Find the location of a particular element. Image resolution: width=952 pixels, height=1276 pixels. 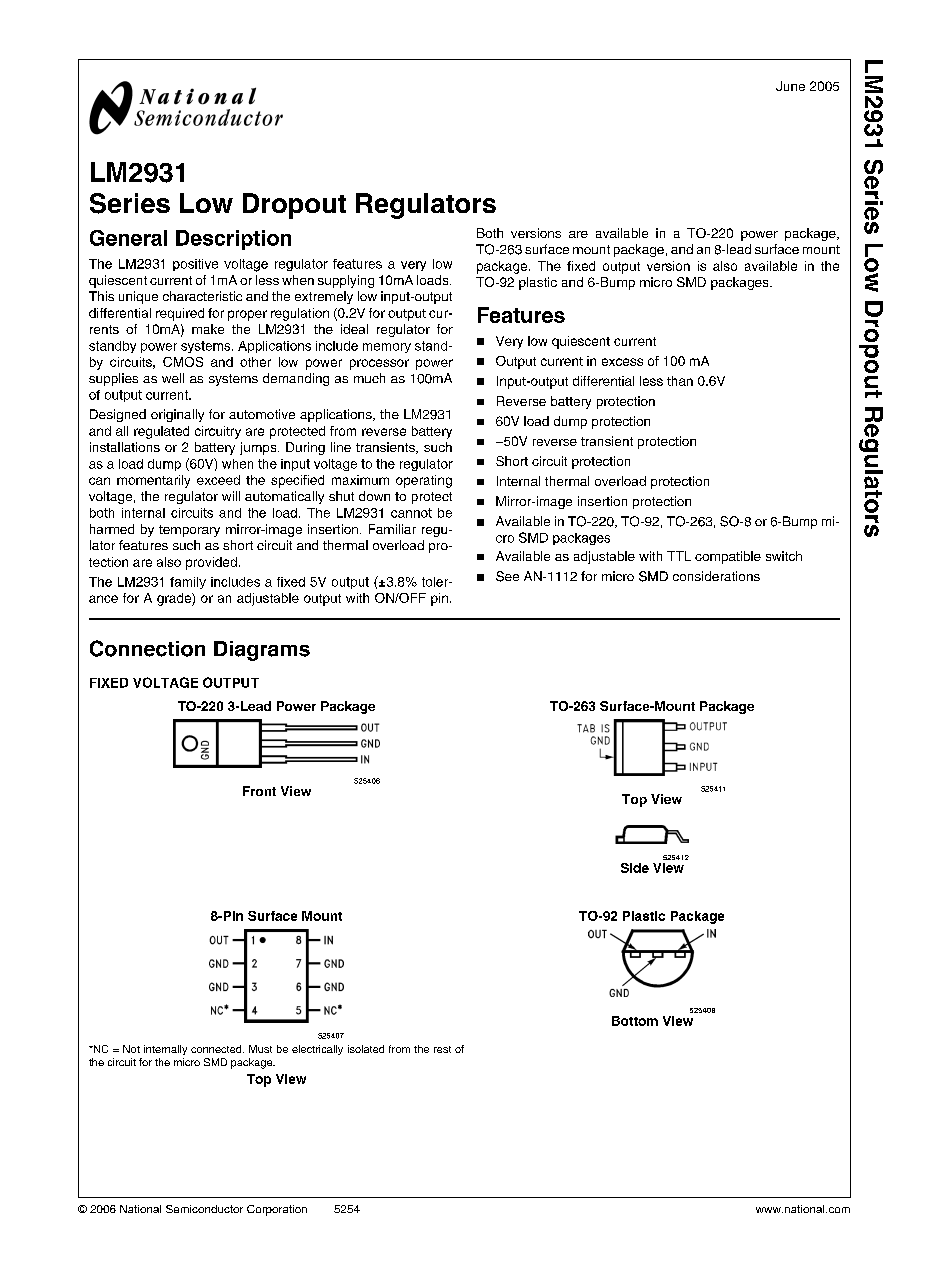

Corporation is located at coordinates (277, 1210).
